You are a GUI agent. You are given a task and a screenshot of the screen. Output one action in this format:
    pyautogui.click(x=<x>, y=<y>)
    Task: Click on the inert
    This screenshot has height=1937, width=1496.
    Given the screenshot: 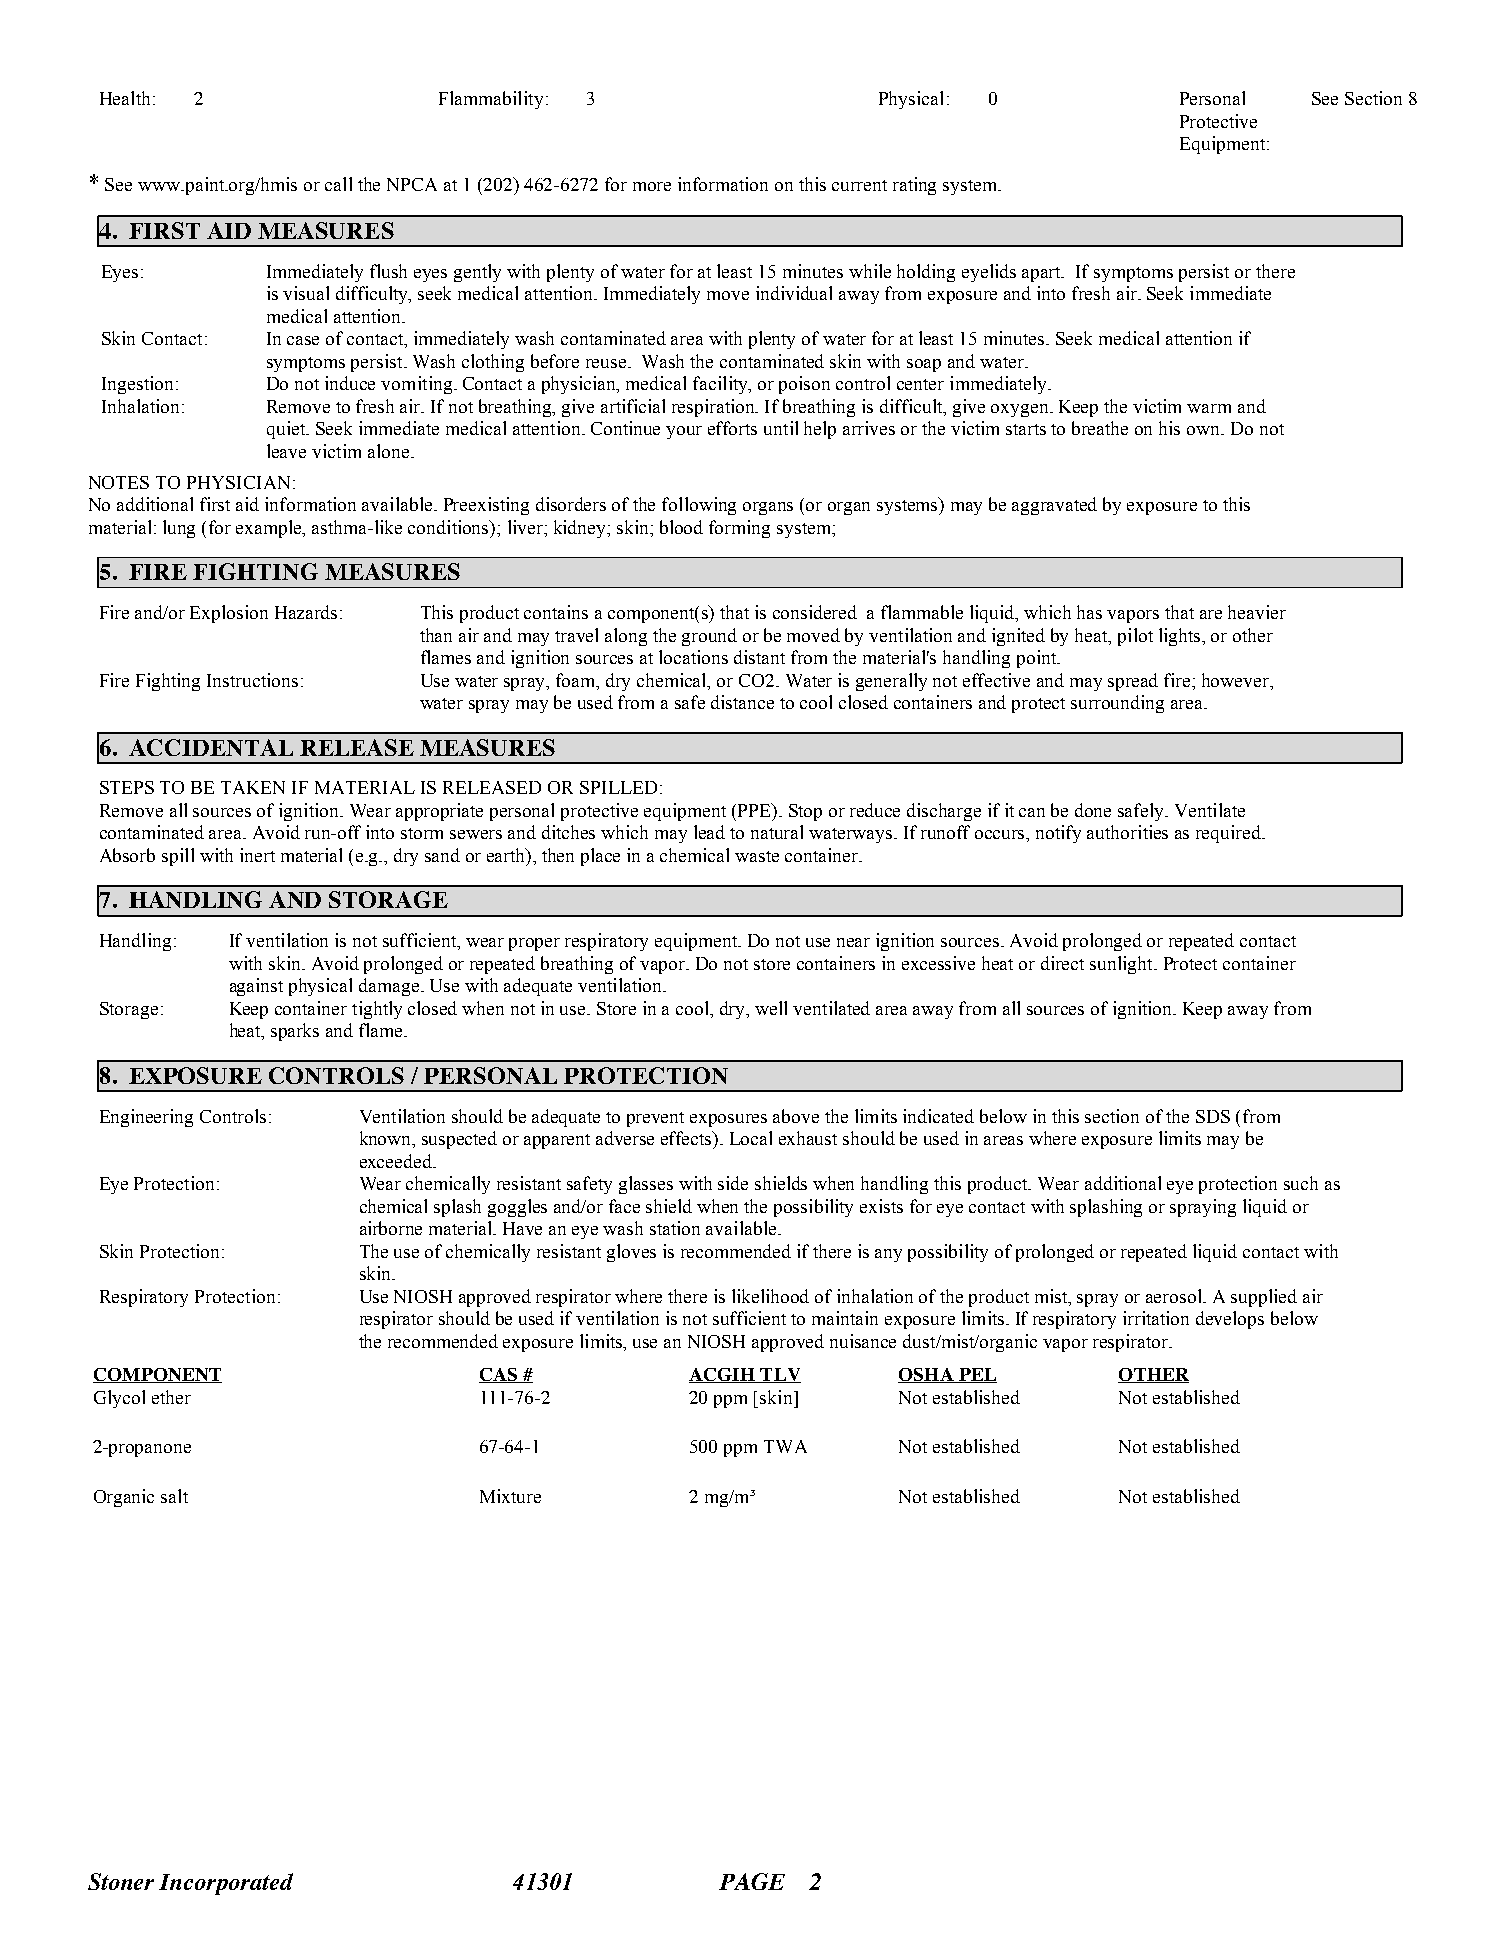 What is the action you would take?
    pyautogui.click(x=257, y=855)
